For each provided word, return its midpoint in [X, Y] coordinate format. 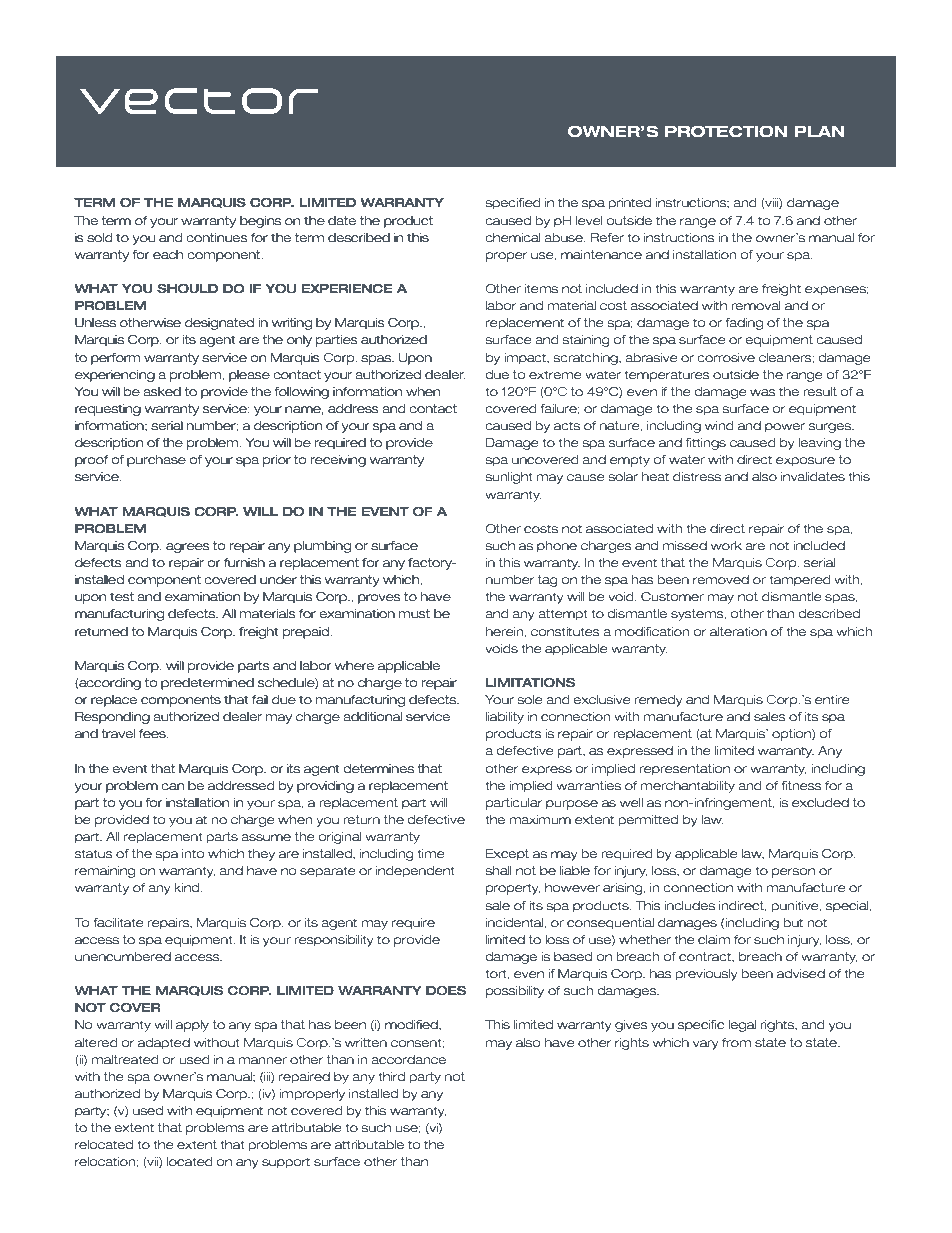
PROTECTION [726, 131]
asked [162, 392]
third [391, 1076]
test [122, 597]
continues [217, 238]
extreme [555, 374]
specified [513, 204]
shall [498, 870]
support [286, 1163]
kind [188, 887]
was [763, 392]
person [793, 873]
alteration [738, 631]
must [414, 614]
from [736, 1042]
